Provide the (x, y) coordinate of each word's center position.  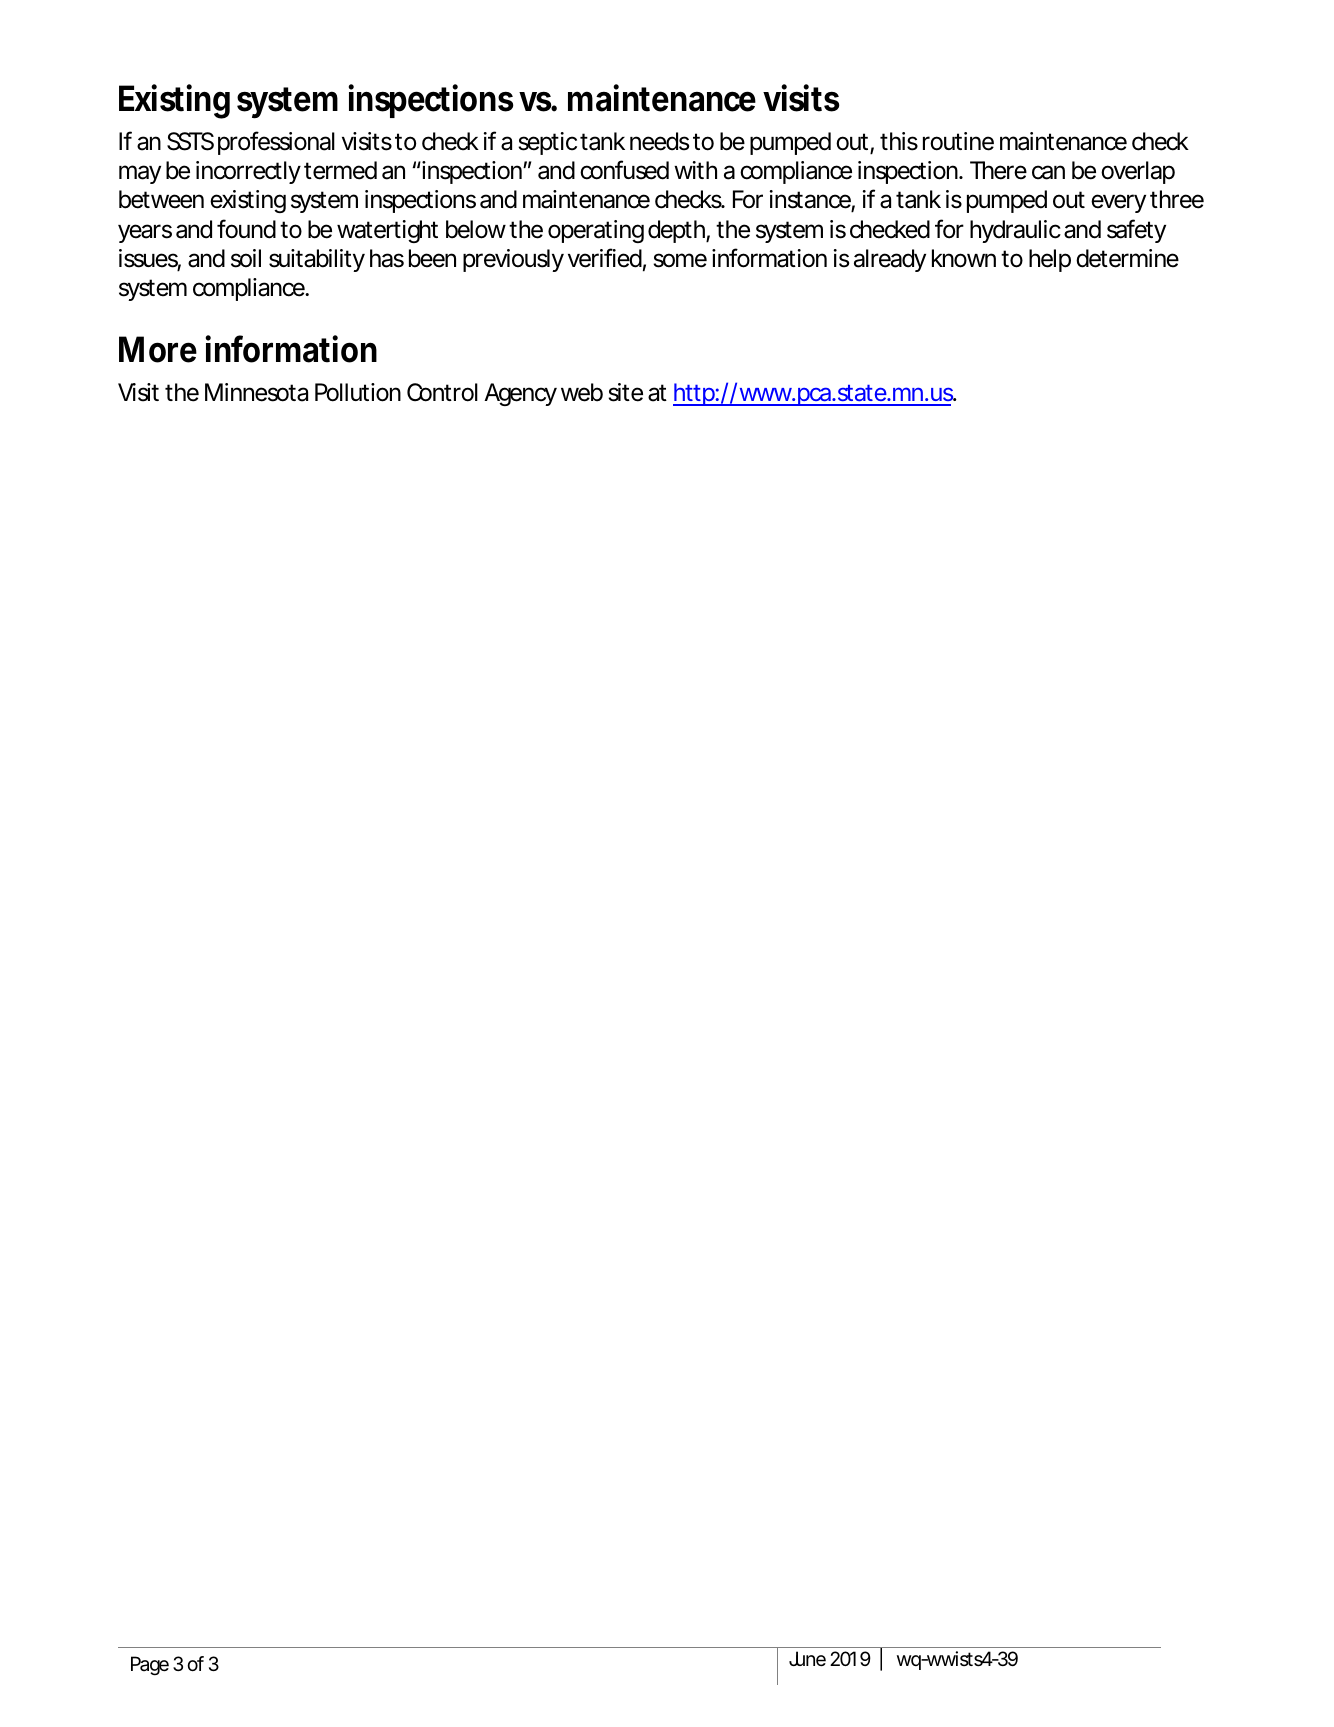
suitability (317, 260)
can (1048, 172)
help (1050, 260)
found (246, 229)
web (582, 392)
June (807, 1659)
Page (150, 1666)
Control (442, 392)
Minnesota (256, 392)
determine (1127, 258)
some (680, 260)
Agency (520, 394)
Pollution (358, 392)
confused (624, 170)
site (625, 392)
